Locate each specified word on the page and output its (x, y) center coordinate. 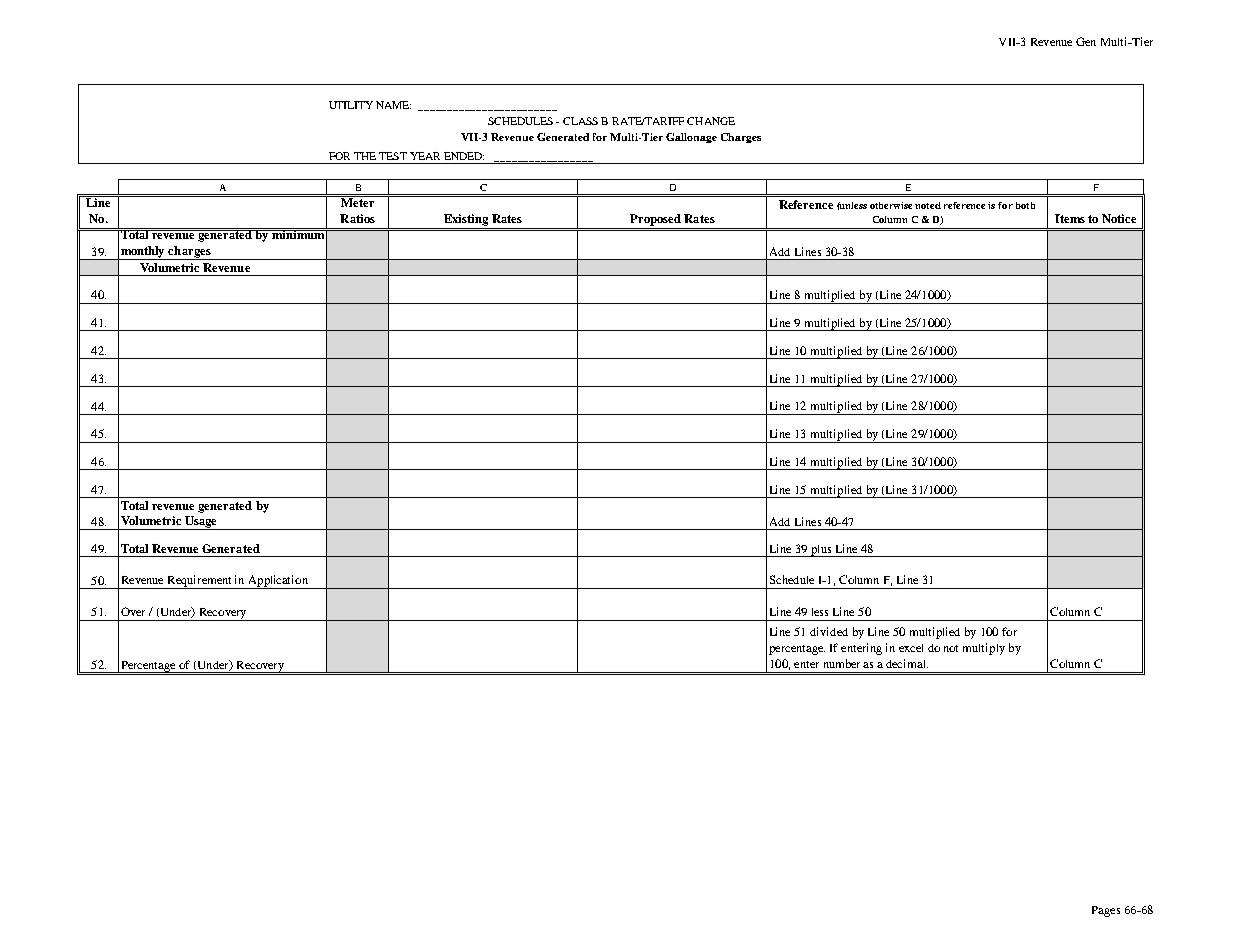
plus (821, 551)
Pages (1106, 911)
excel (911, 648)
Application (278, 582)
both (1025, 205)
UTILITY (351, 105)
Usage (201, 523)
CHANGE (711, 121)
